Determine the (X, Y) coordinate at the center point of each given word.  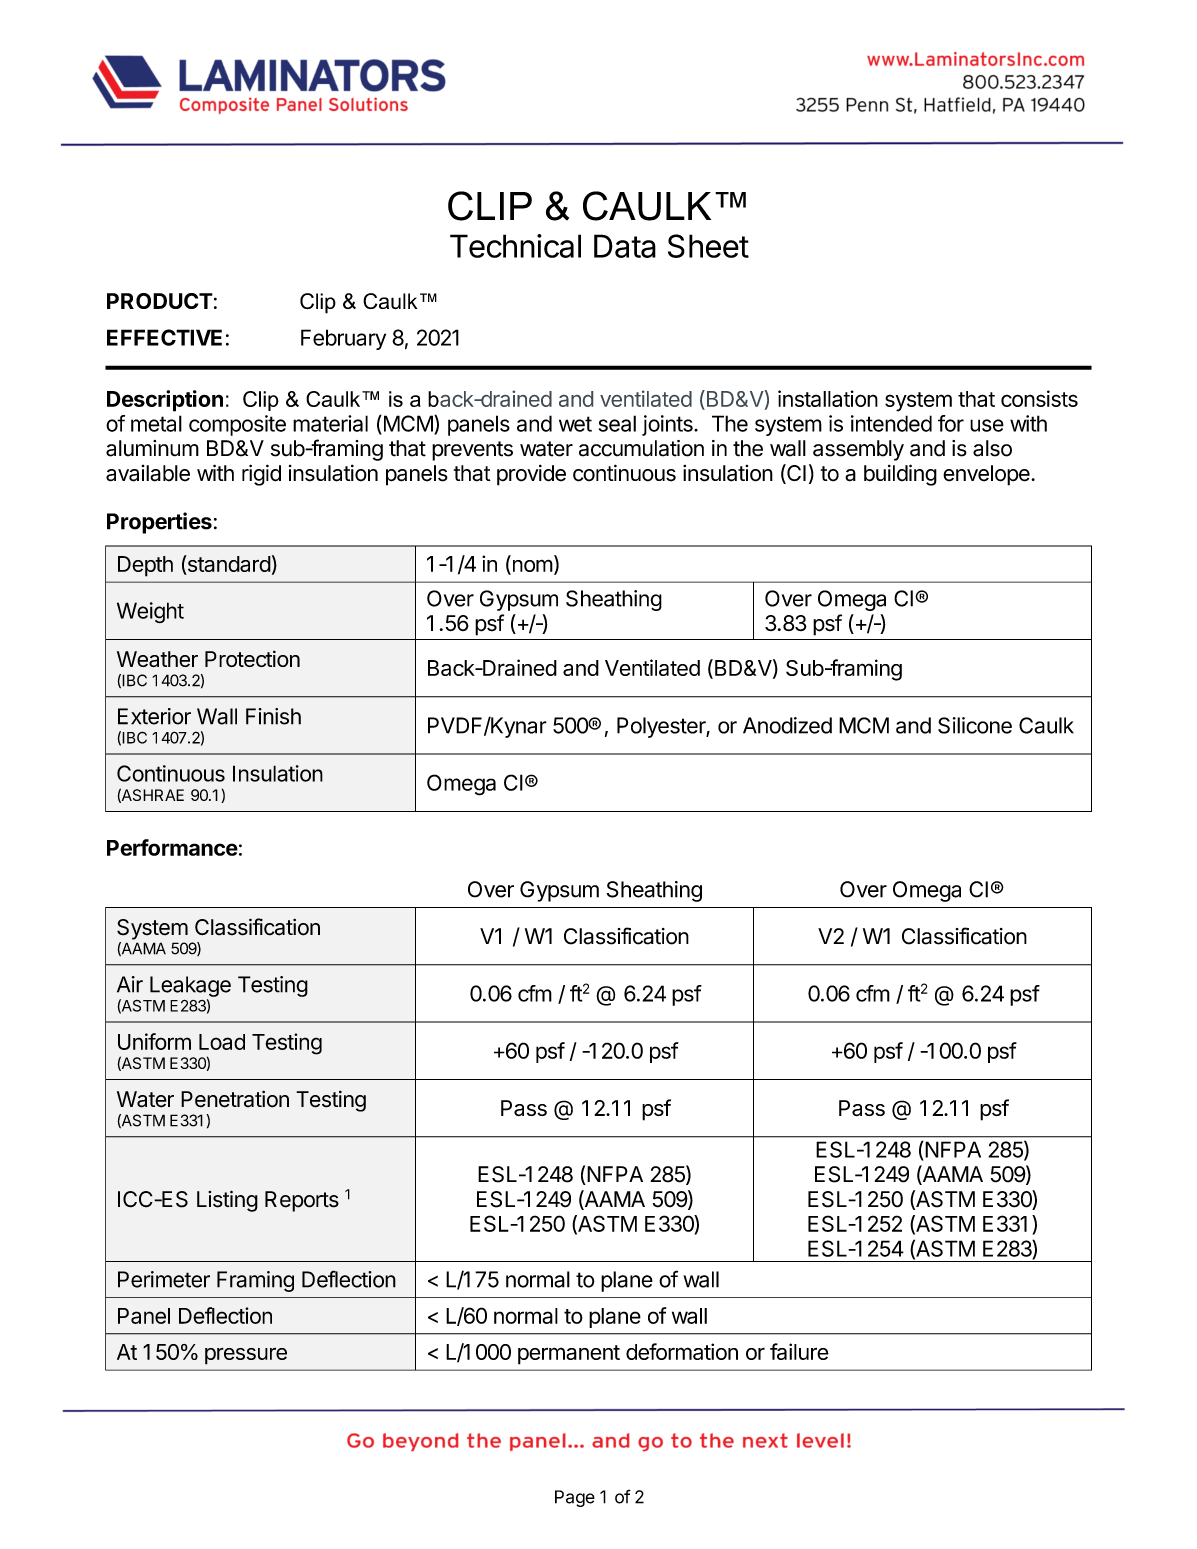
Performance (172, 847)
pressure (246, 1356)
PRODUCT (160, 301)
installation (828, 398)
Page (575, 1498)
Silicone (975, 725)
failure (799, 1351)
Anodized (787, 725)
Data (625, 246)
